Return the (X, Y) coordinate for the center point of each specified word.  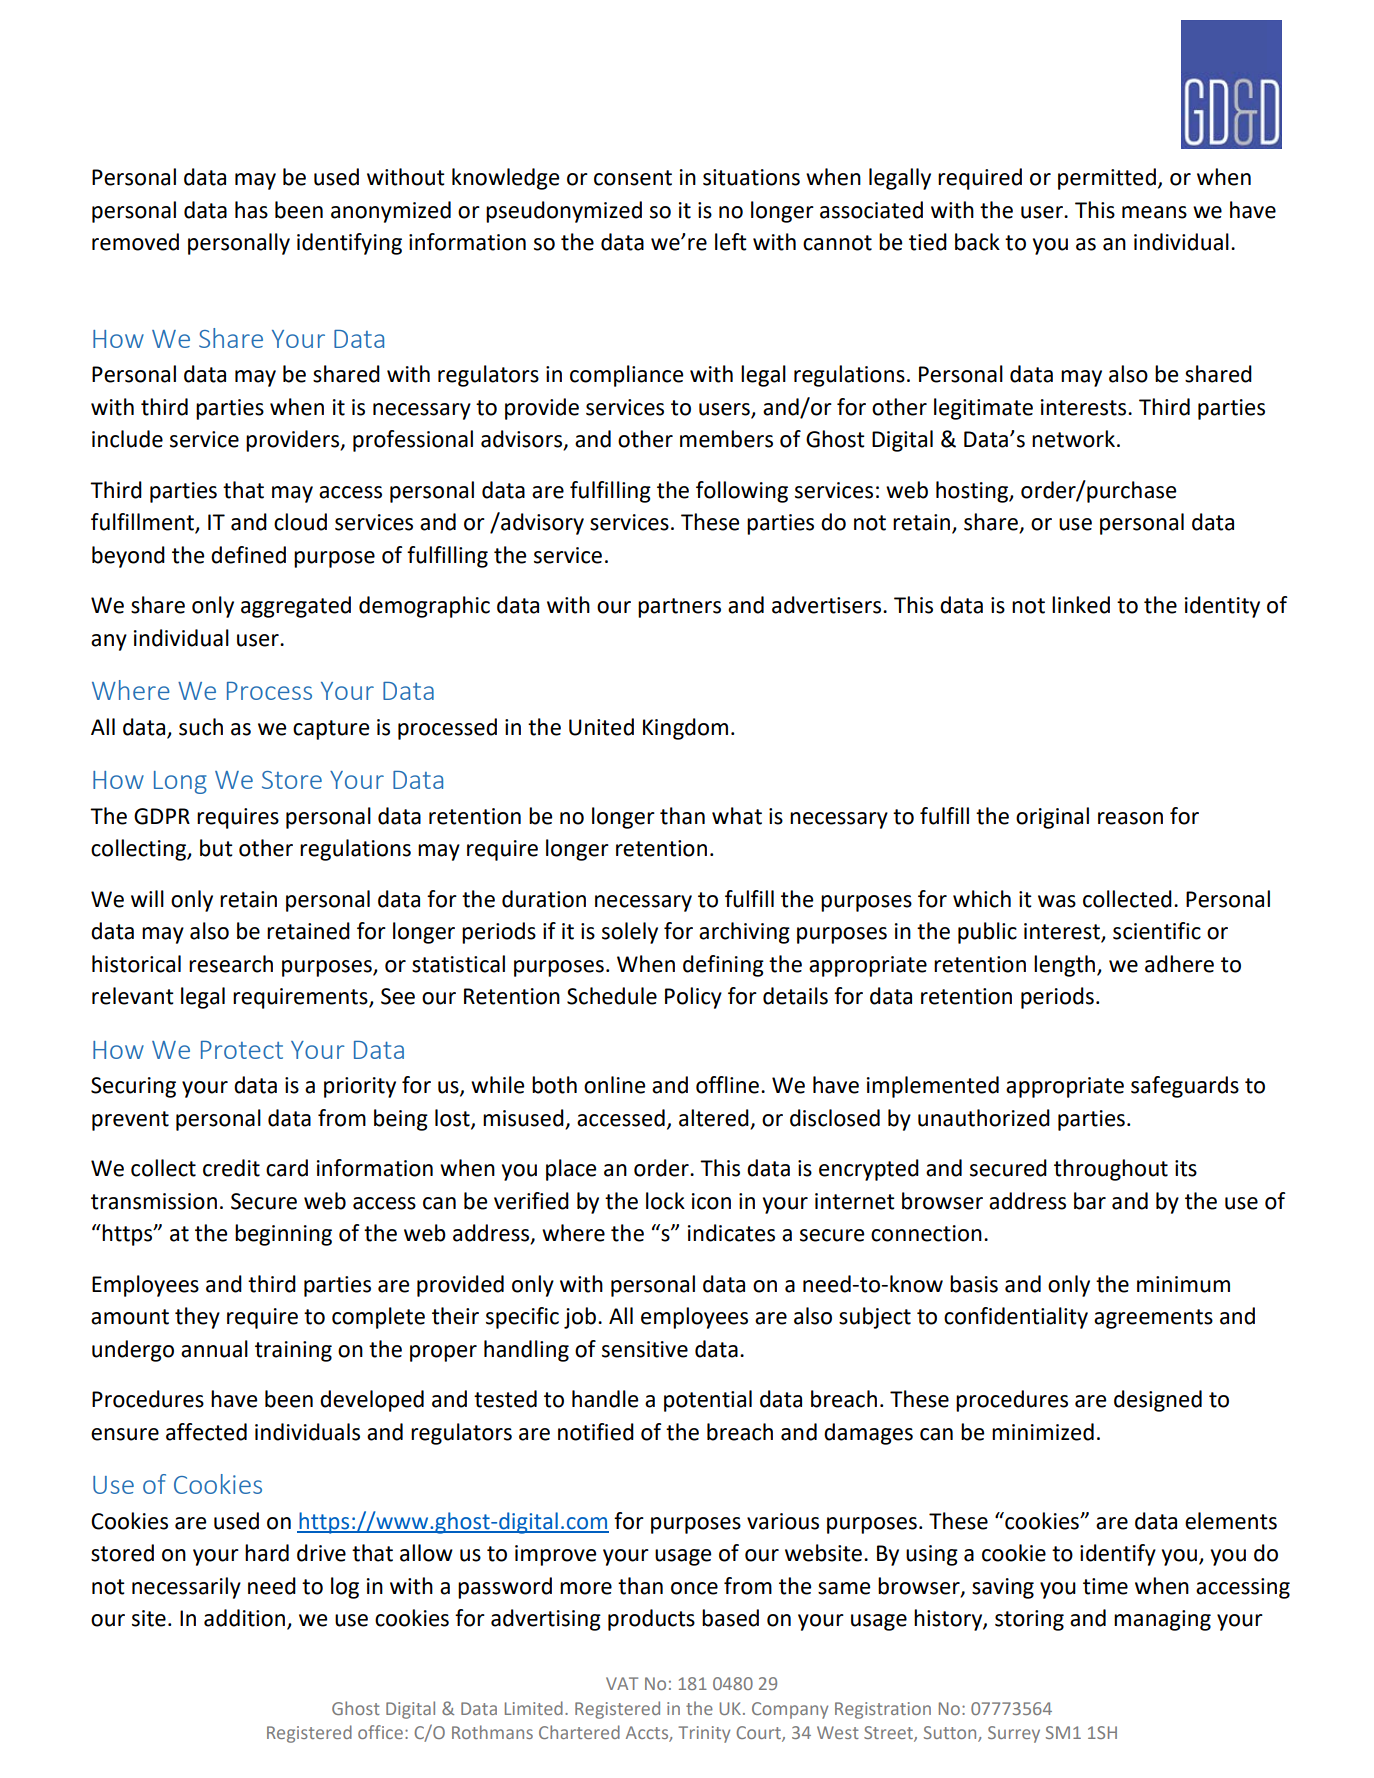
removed (135, 242)
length (1066, 966)
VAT (622, 1683)
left (731, 242)
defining (723, 966)
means (1154, 212)
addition (246, 1619)
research (231, 964)
